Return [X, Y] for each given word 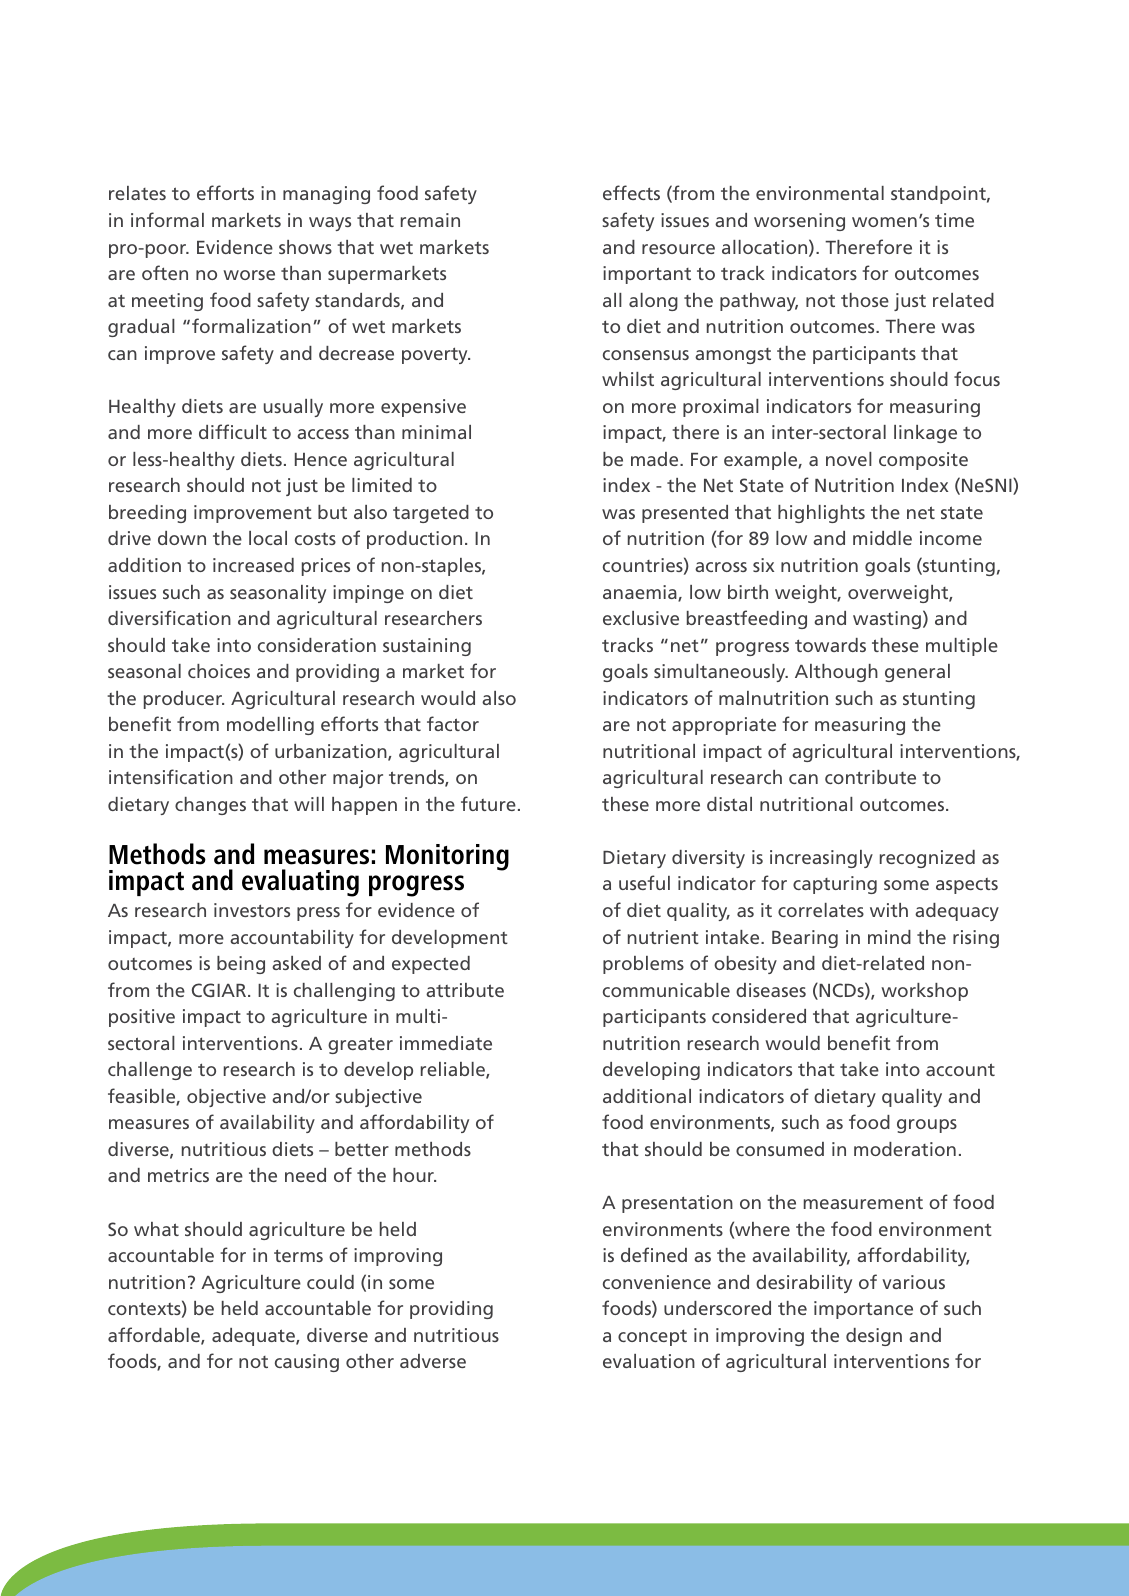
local [268, 538]
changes [210, 806]
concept [652, 1337]
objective [226, 1098]
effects [631, 192]
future [488, 803]
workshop [924, 992]
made [656, 459]
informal [167, 219]
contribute [870, 777]
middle [882, 538]
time [954, 220]
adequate [254, 1337]
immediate [446, 1043]
